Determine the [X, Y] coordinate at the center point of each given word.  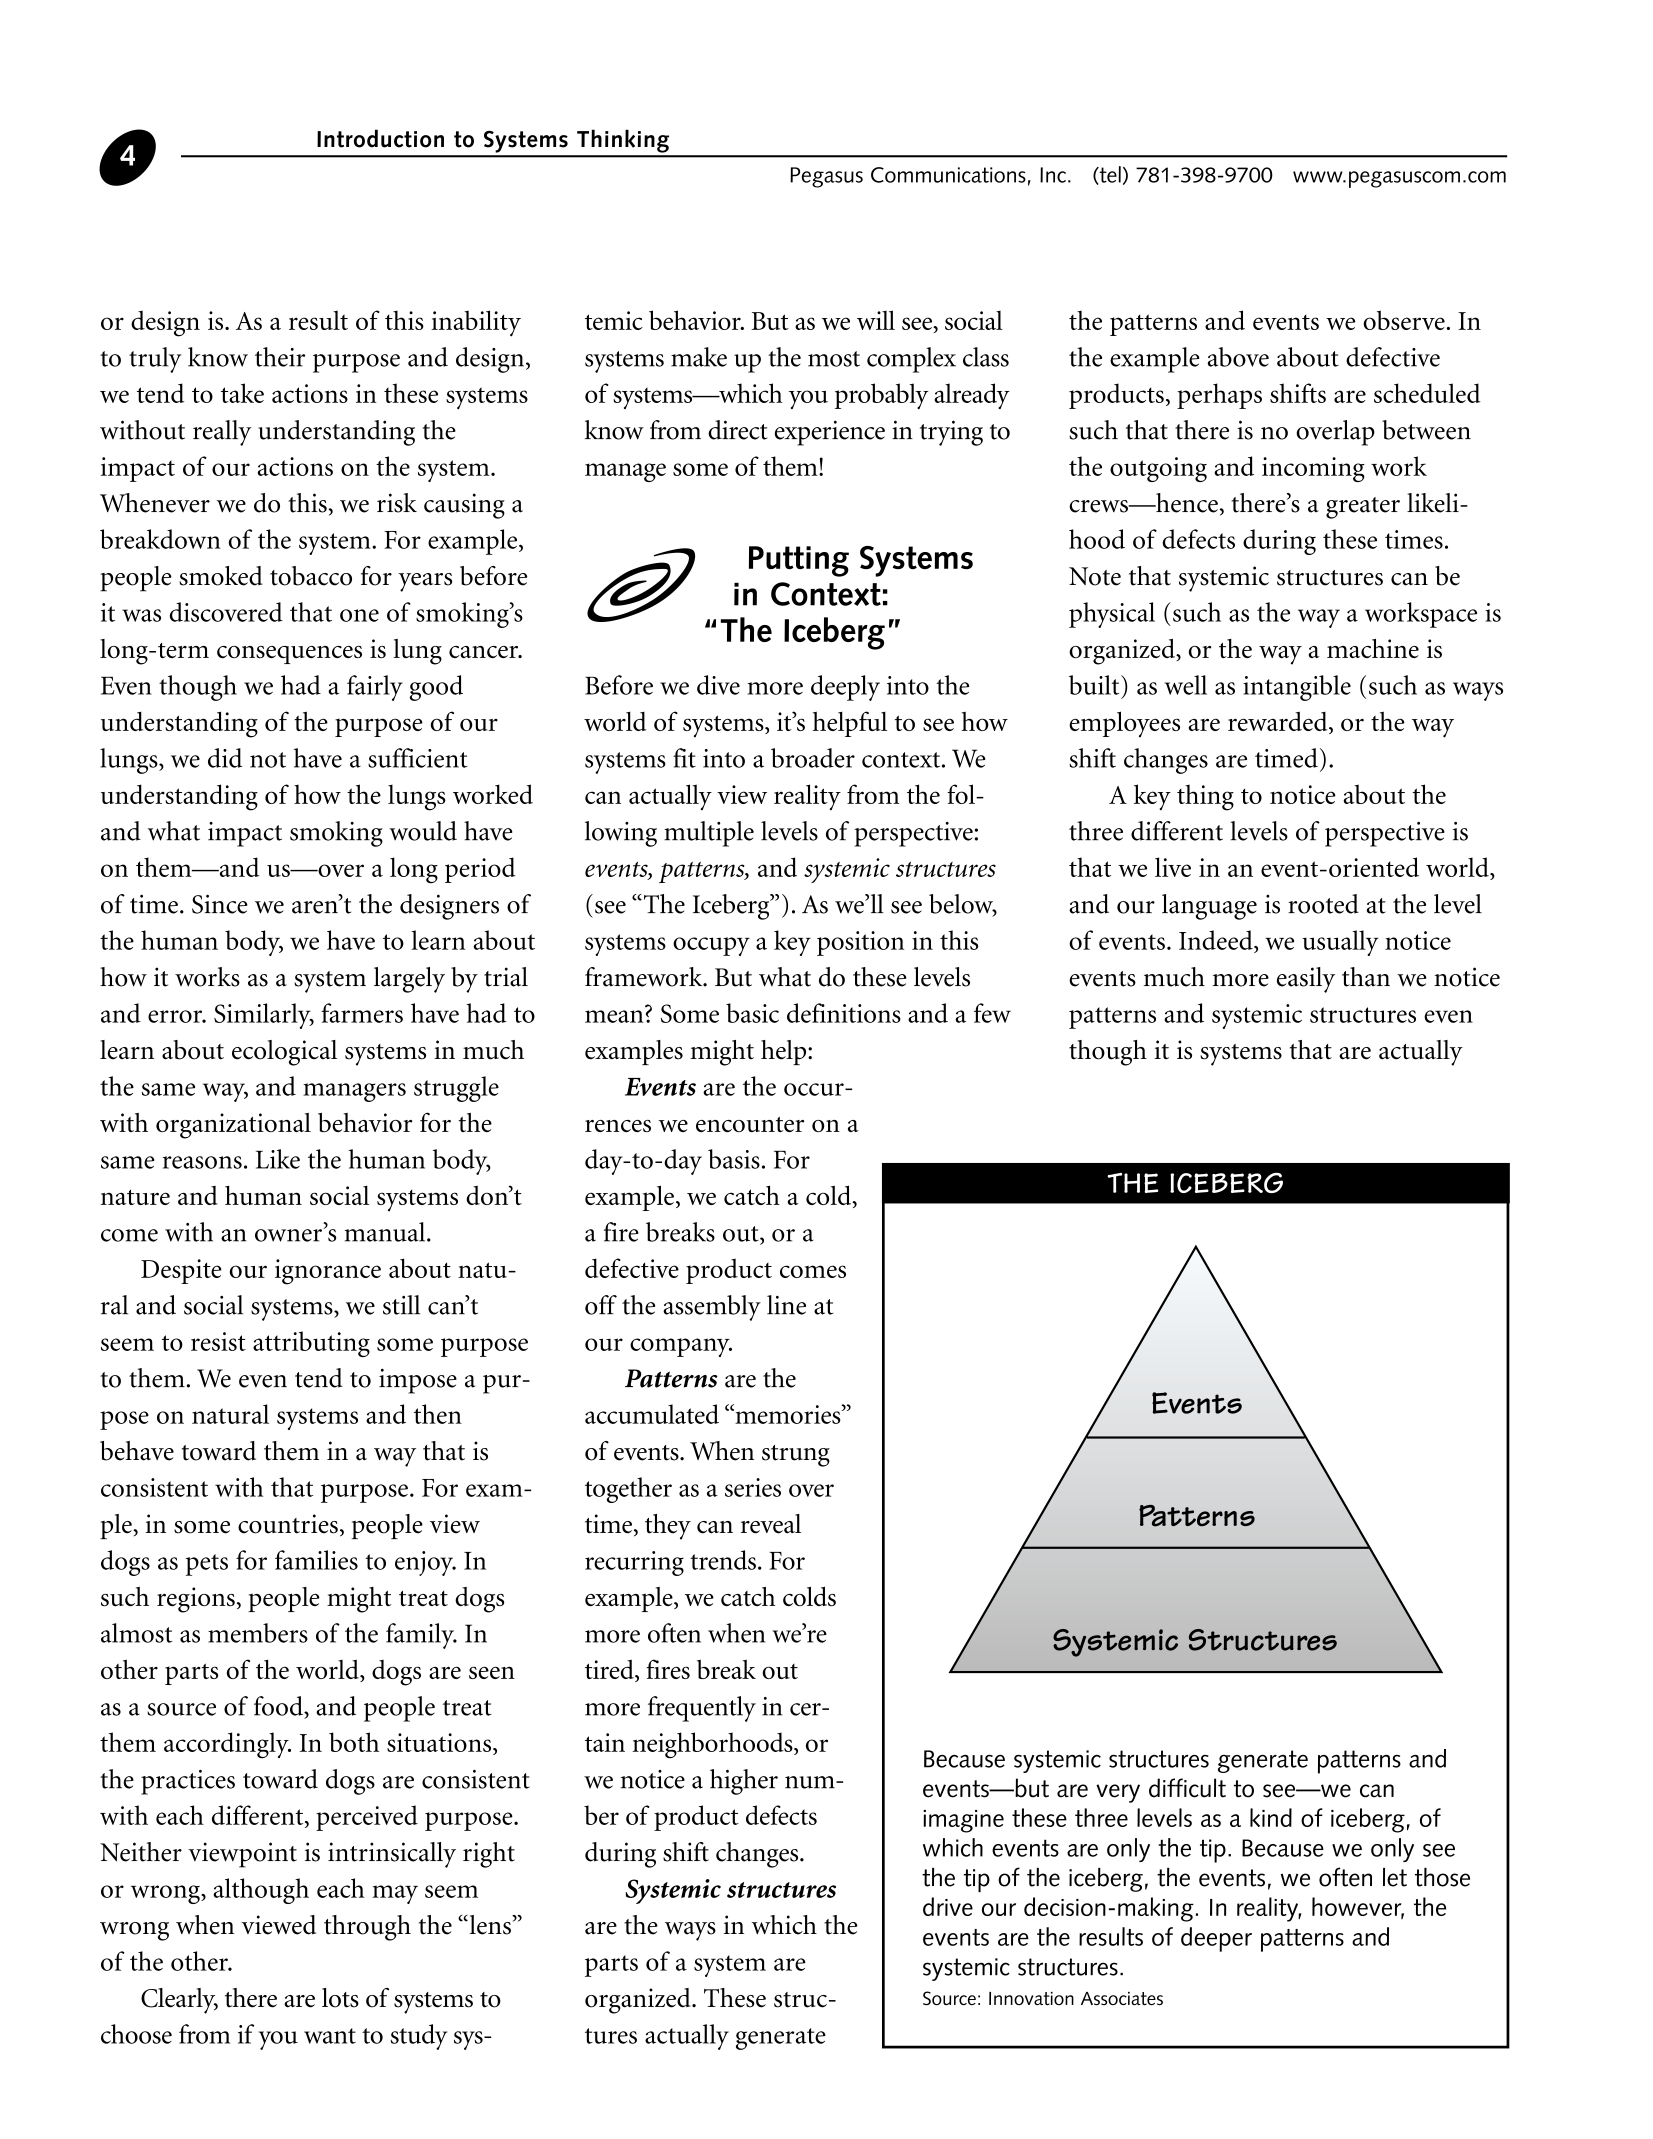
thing [1205, 797]
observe [1404, 320]
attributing [311, 1344]
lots [340, 1998]
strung [796, 1456]
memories [788, 1414]
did [225, 758]
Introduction [380, 138]
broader [813, 758]
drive [948, 1906]
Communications [948, 175]
